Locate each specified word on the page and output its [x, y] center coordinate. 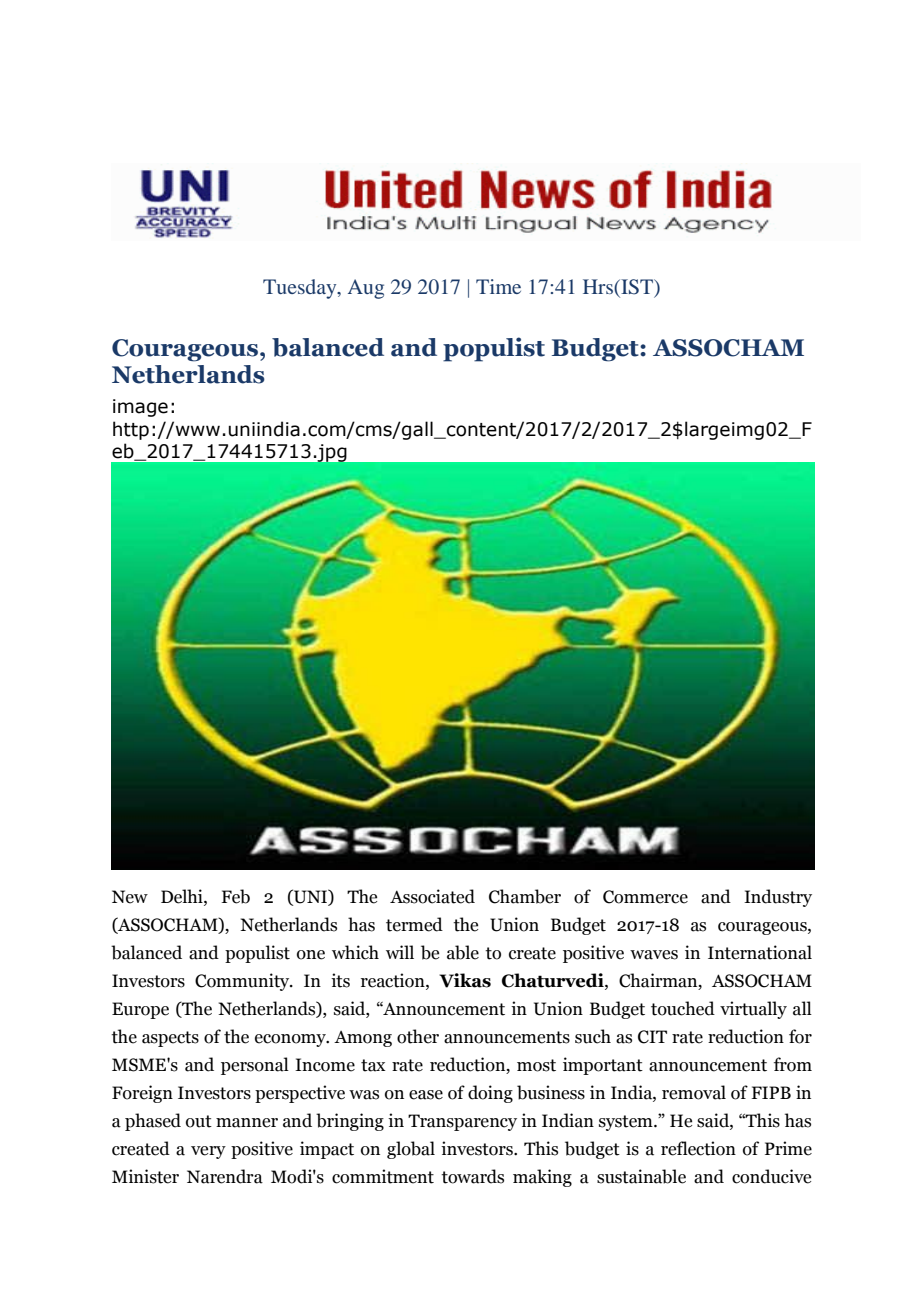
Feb [235, 896]
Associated [432, 896]
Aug [366, 289]
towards [472, 1176]
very [208, 1152]
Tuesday [301, 289]
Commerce [645, 897]
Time [498, 286]
